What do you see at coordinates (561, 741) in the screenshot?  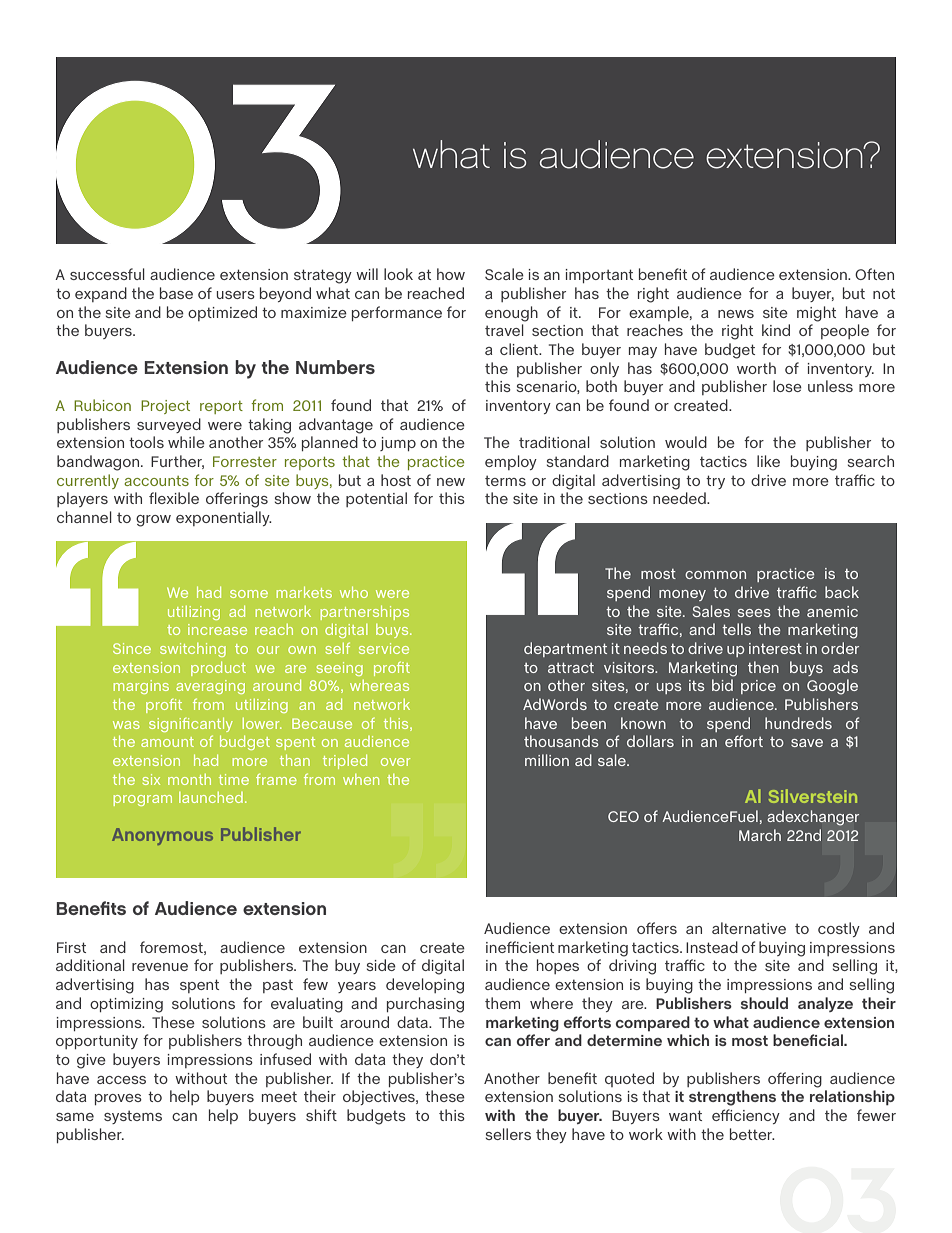 I see `thousands` at bounding box center [561, 741].
